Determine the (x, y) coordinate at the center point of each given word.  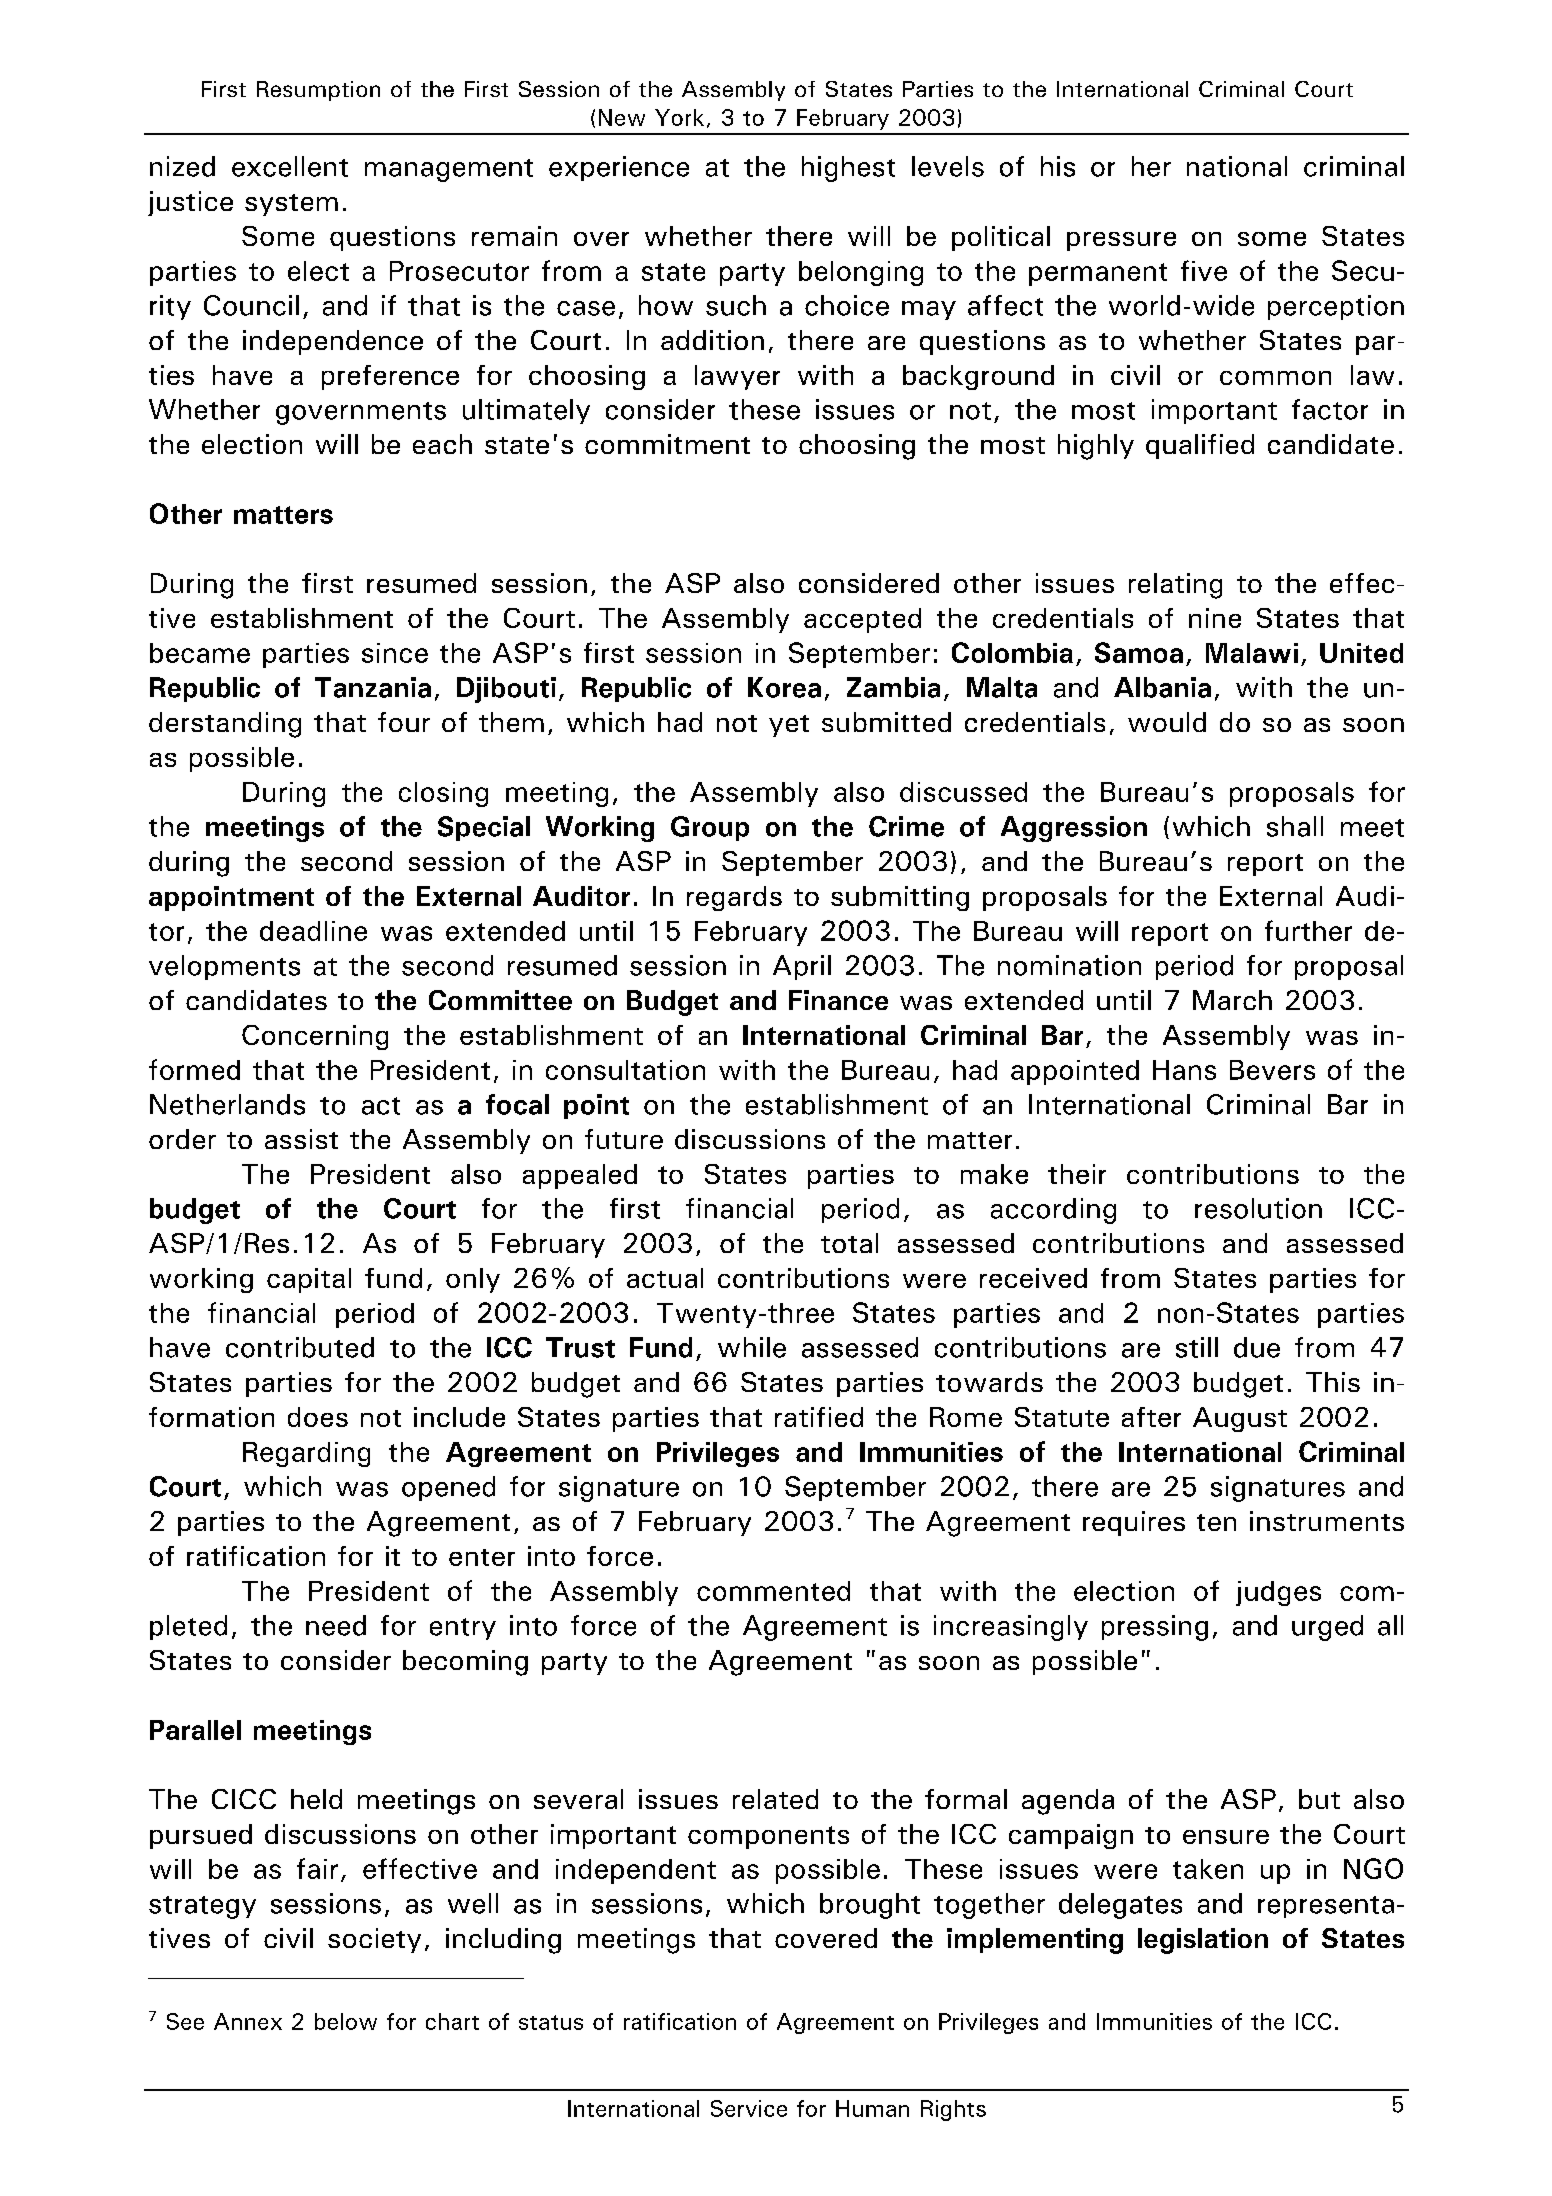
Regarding (306, 1454)
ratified (819, 1417)
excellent (290, 166)
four (404, 722)
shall (1295, 826)
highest (848, 169)
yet (789, 726)
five (1204, 270)
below (346, 2021)
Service (749, 2108)
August (1240, 1419)
